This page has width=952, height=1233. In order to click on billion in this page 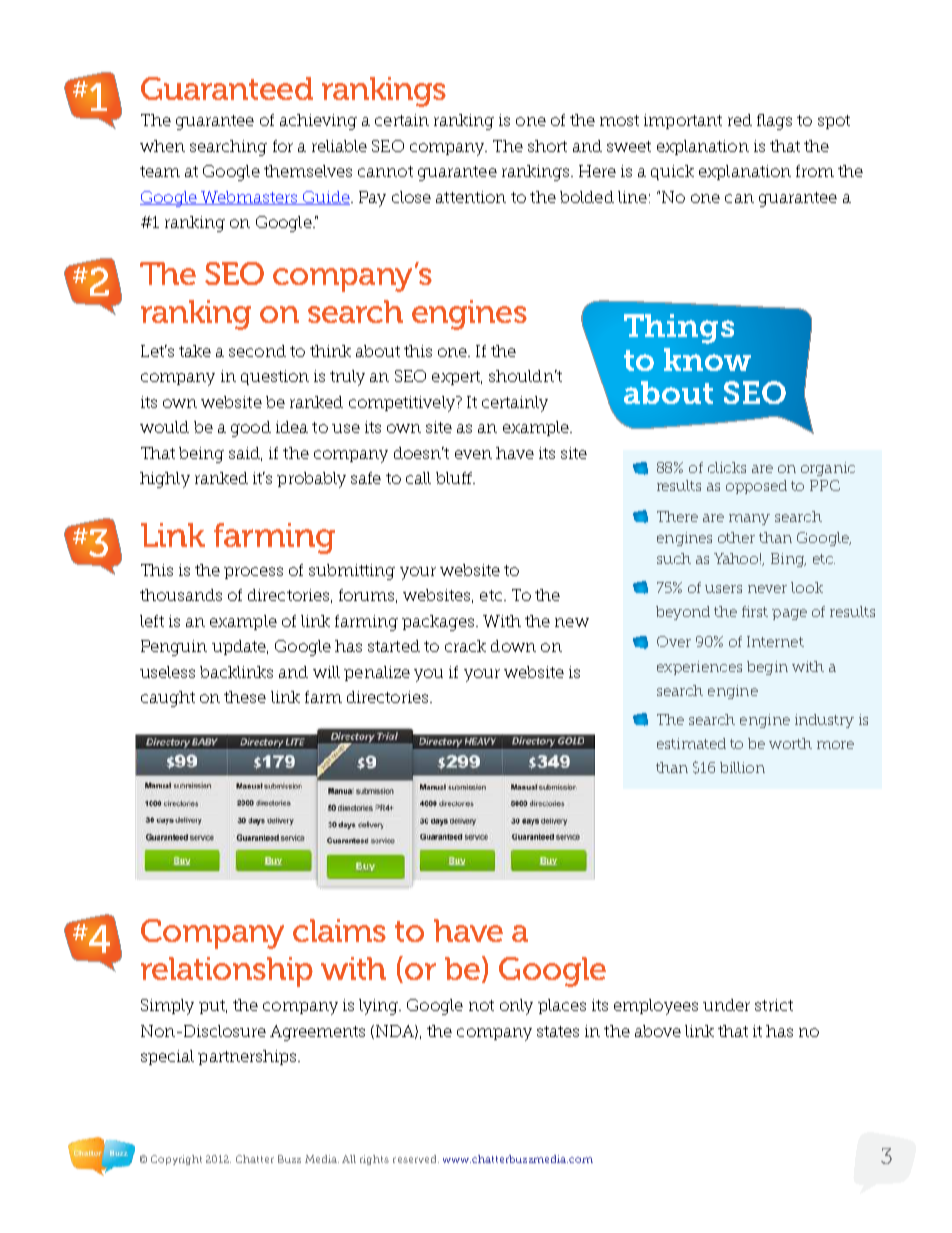, I will do `click(742, 767)`.
